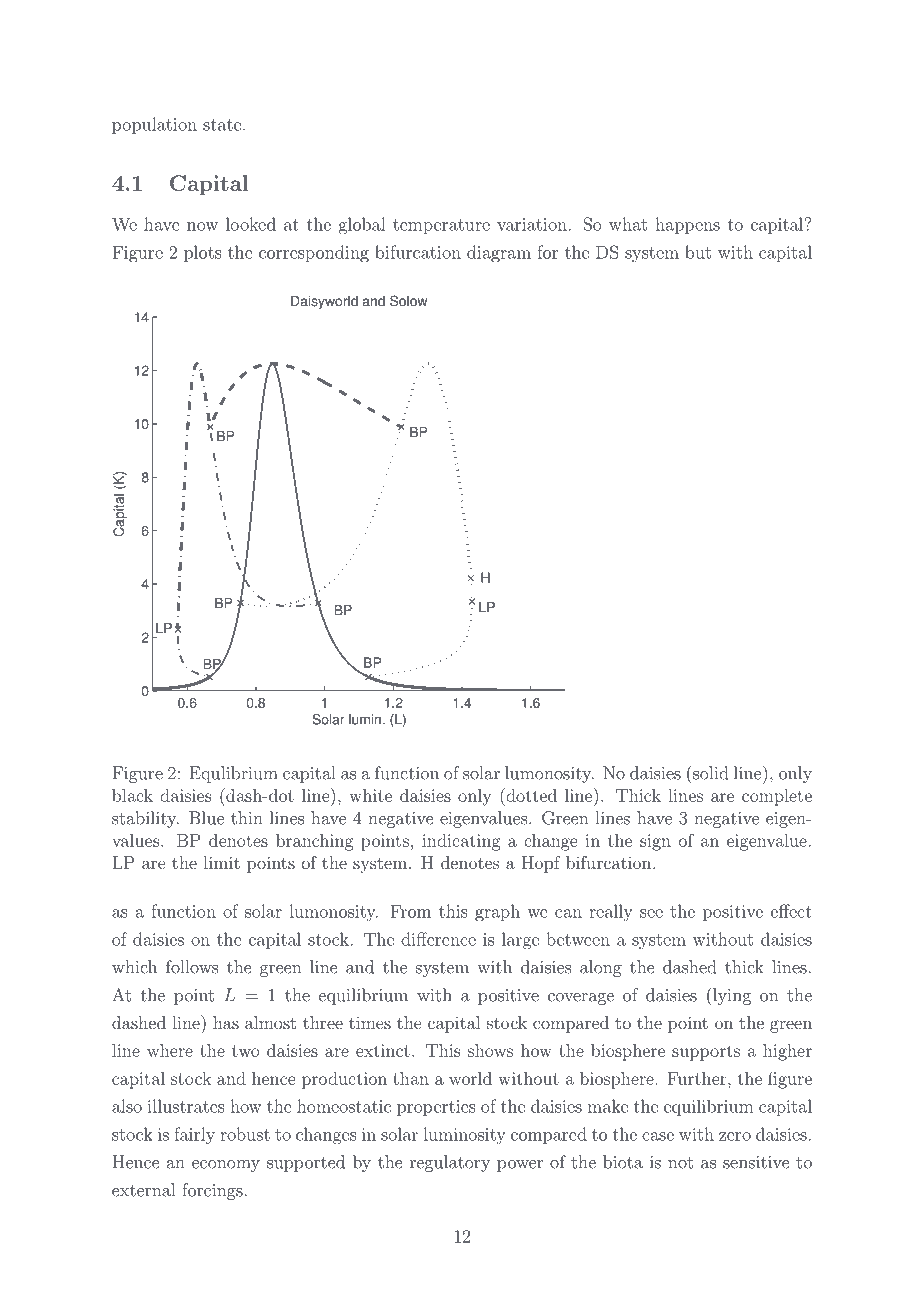 This screenshot has width=924, height=1308. I want to click on black, so click(132, 795).
